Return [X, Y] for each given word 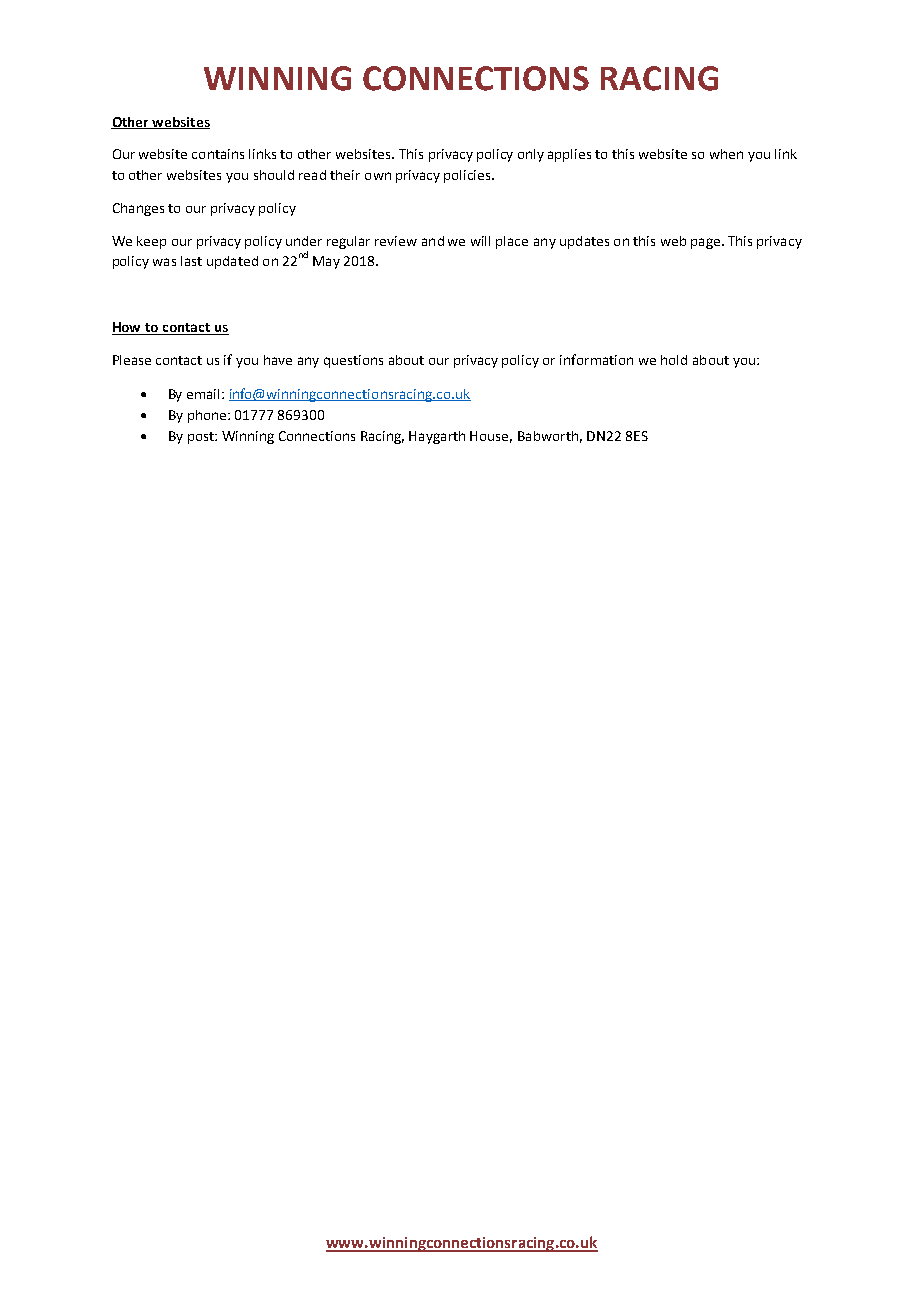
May [326, 262]
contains [218, 154]
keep [151, 242]
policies [468, 176]
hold [674, 360]
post [202, 438]
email [203, 394]
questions [353, 361]
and [433, 241]
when [726, 154]
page [707, 243]
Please [132, 360]
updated [232, 262]
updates [584, 242]
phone [208, 416]
